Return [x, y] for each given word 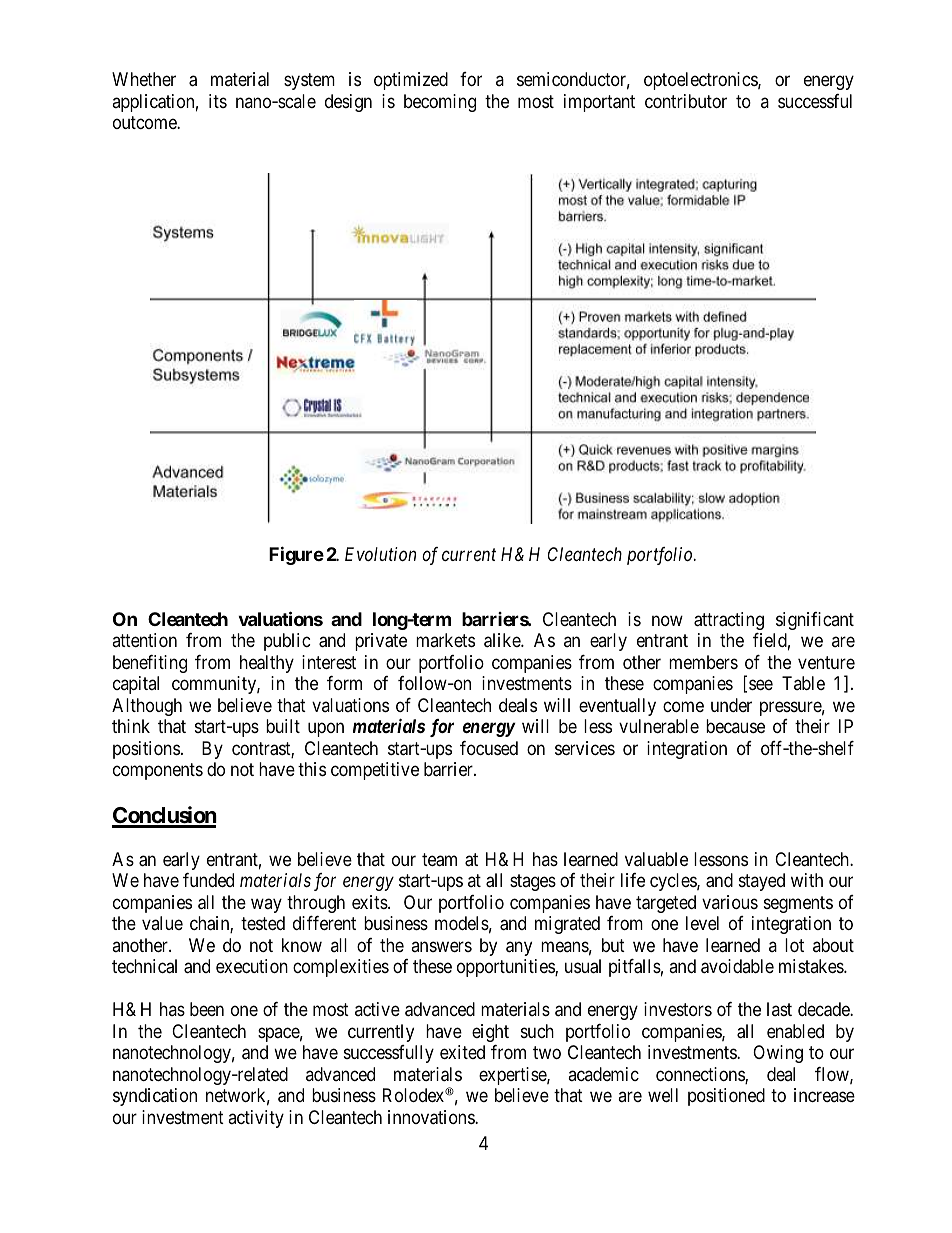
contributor [686, 101]
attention [144, 640]
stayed [762, 882]
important [599, 103]
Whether [144, 79]
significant [815, 621]
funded [208, 880]
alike [503, 640]
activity [256, 1119]
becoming [440, 103]
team [439, 860]
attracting [729, 621]
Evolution [380, 554]
